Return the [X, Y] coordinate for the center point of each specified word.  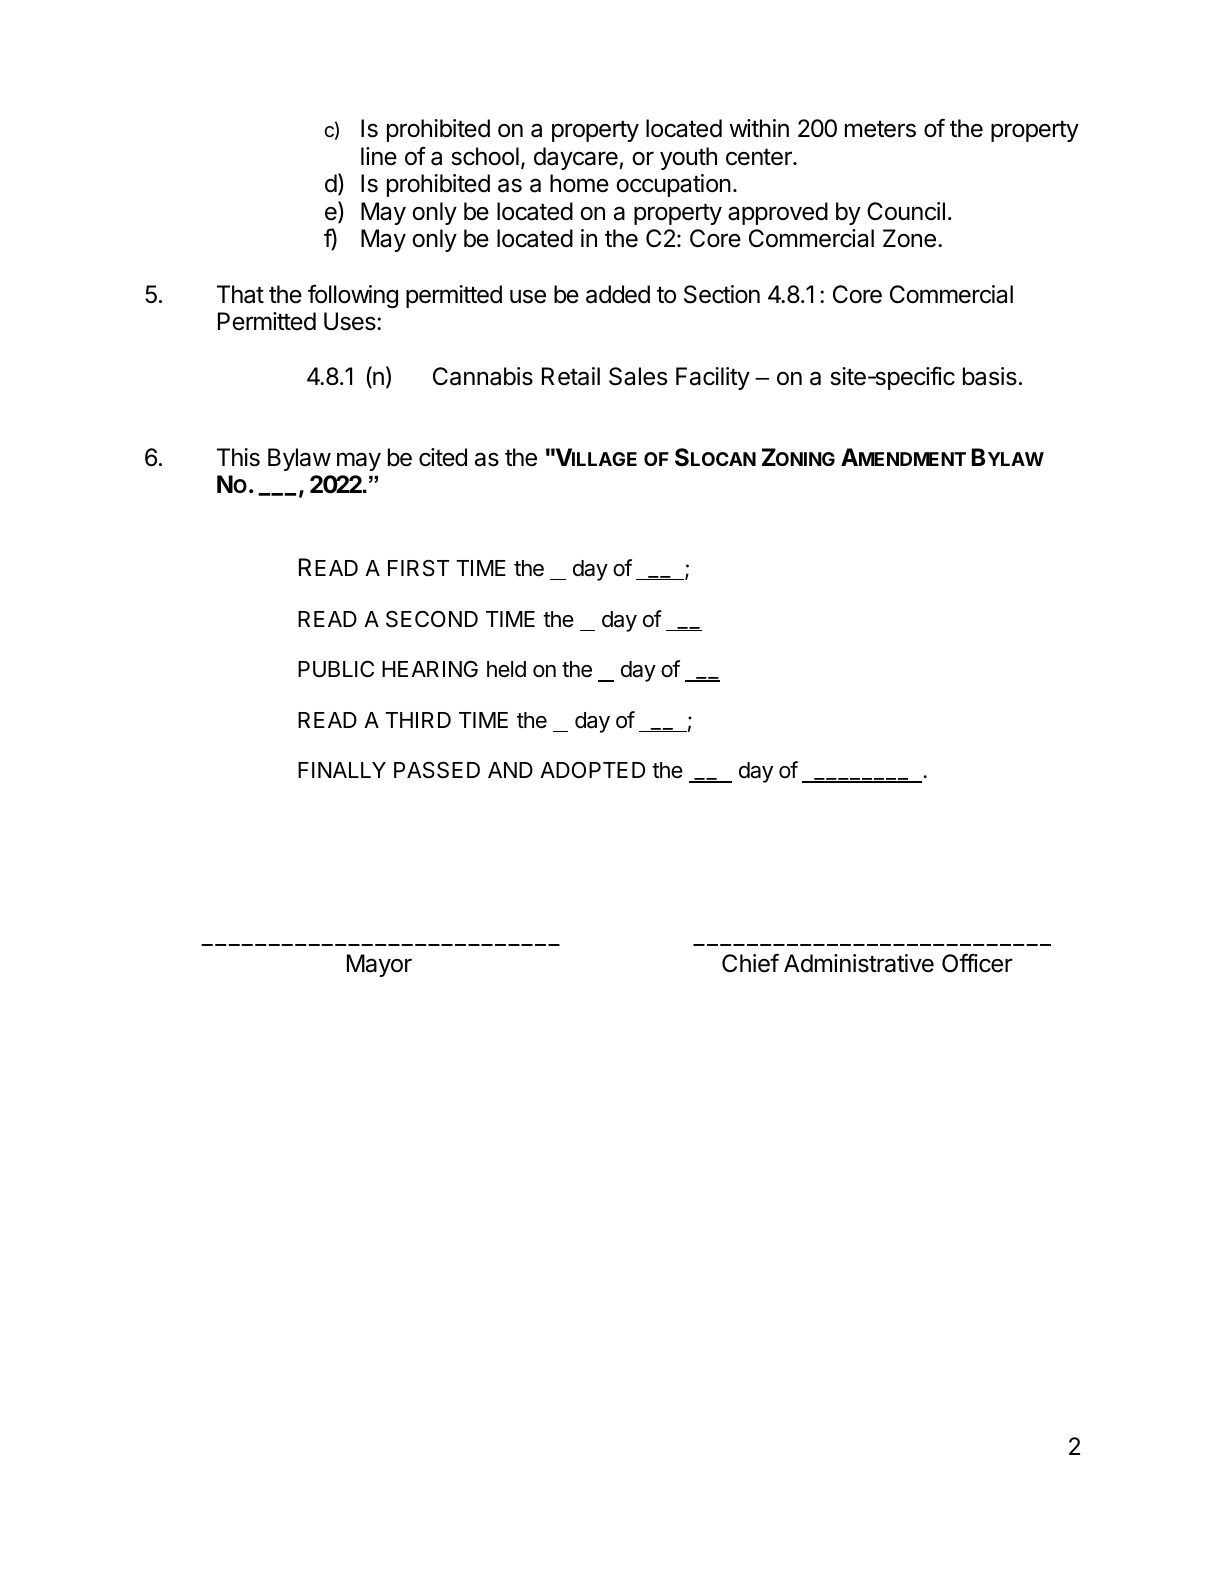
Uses [351, 321]
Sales [638, 376]
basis [990, 376]
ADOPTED [592, 769]
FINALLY [342, 770]
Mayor [379, 965]
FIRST [418, 568]
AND [510, 770]
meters [880, 129]
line [379, 156]
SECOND [432, 619]
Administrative [859, 963]
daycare [576, 158]
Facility [713, 378]
